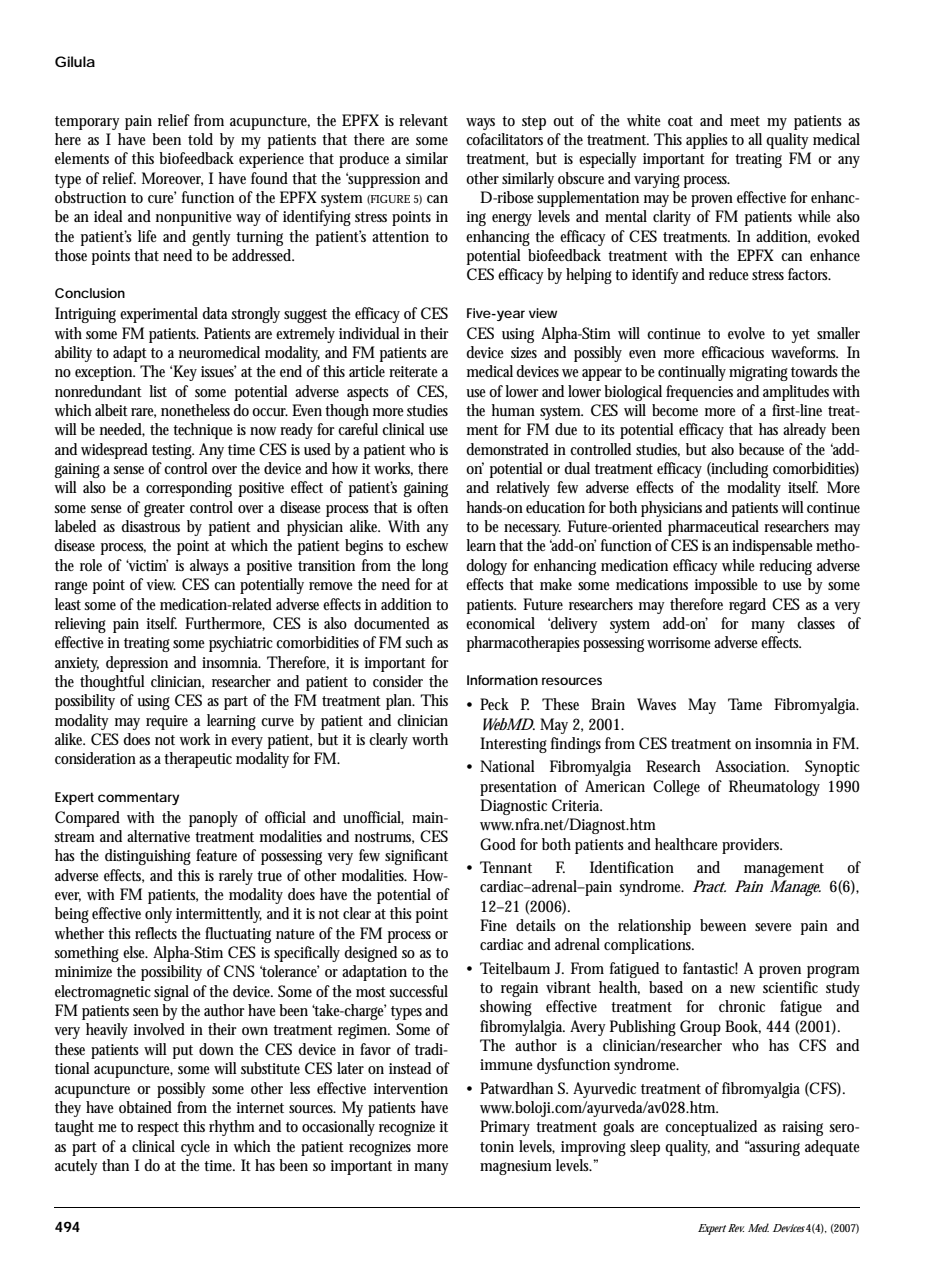 The height and width of the page is (1281, 952). I want to click on often, so click(432, 507).
